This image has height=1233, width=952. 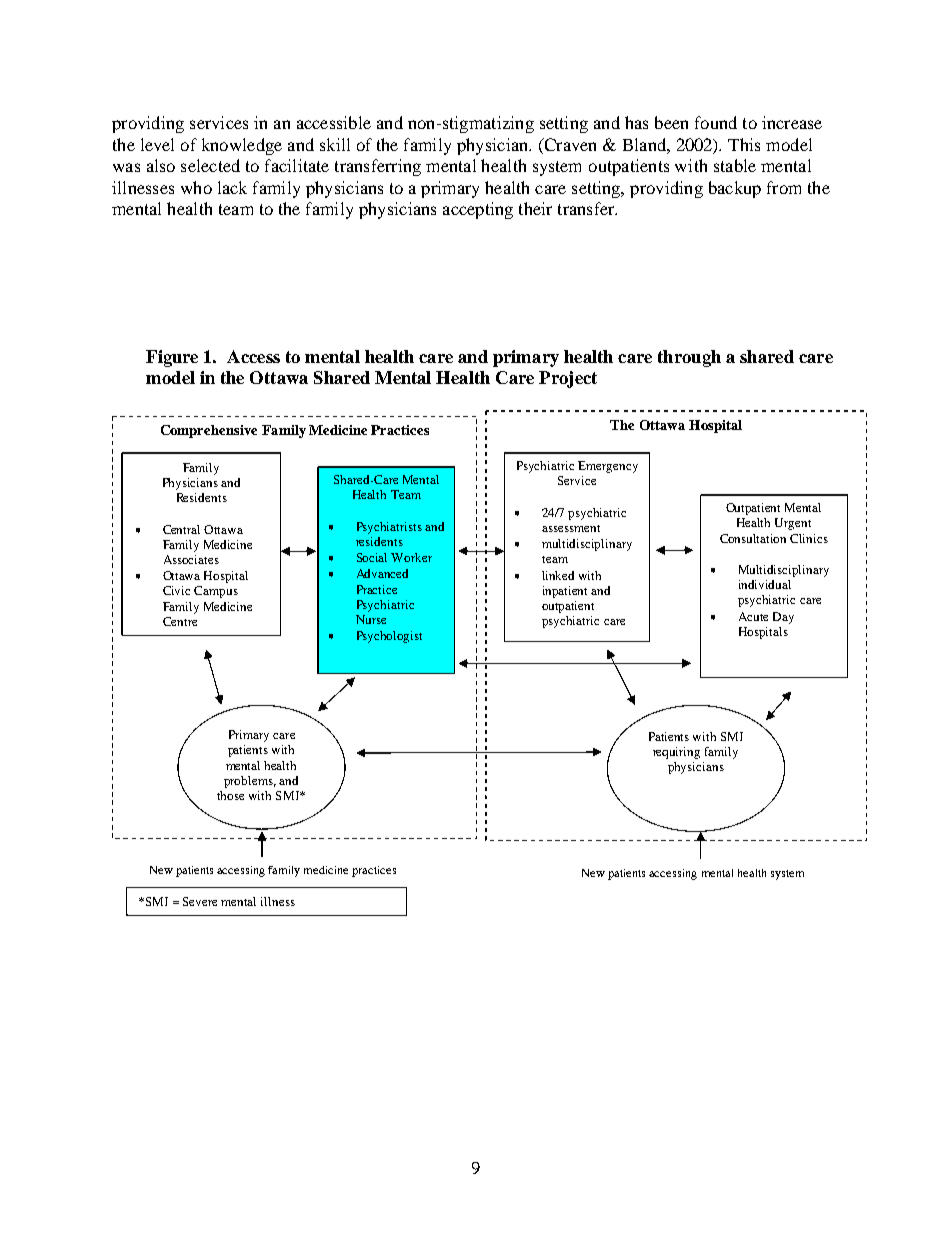 I want to click on This, so click(x=744, y=144).
